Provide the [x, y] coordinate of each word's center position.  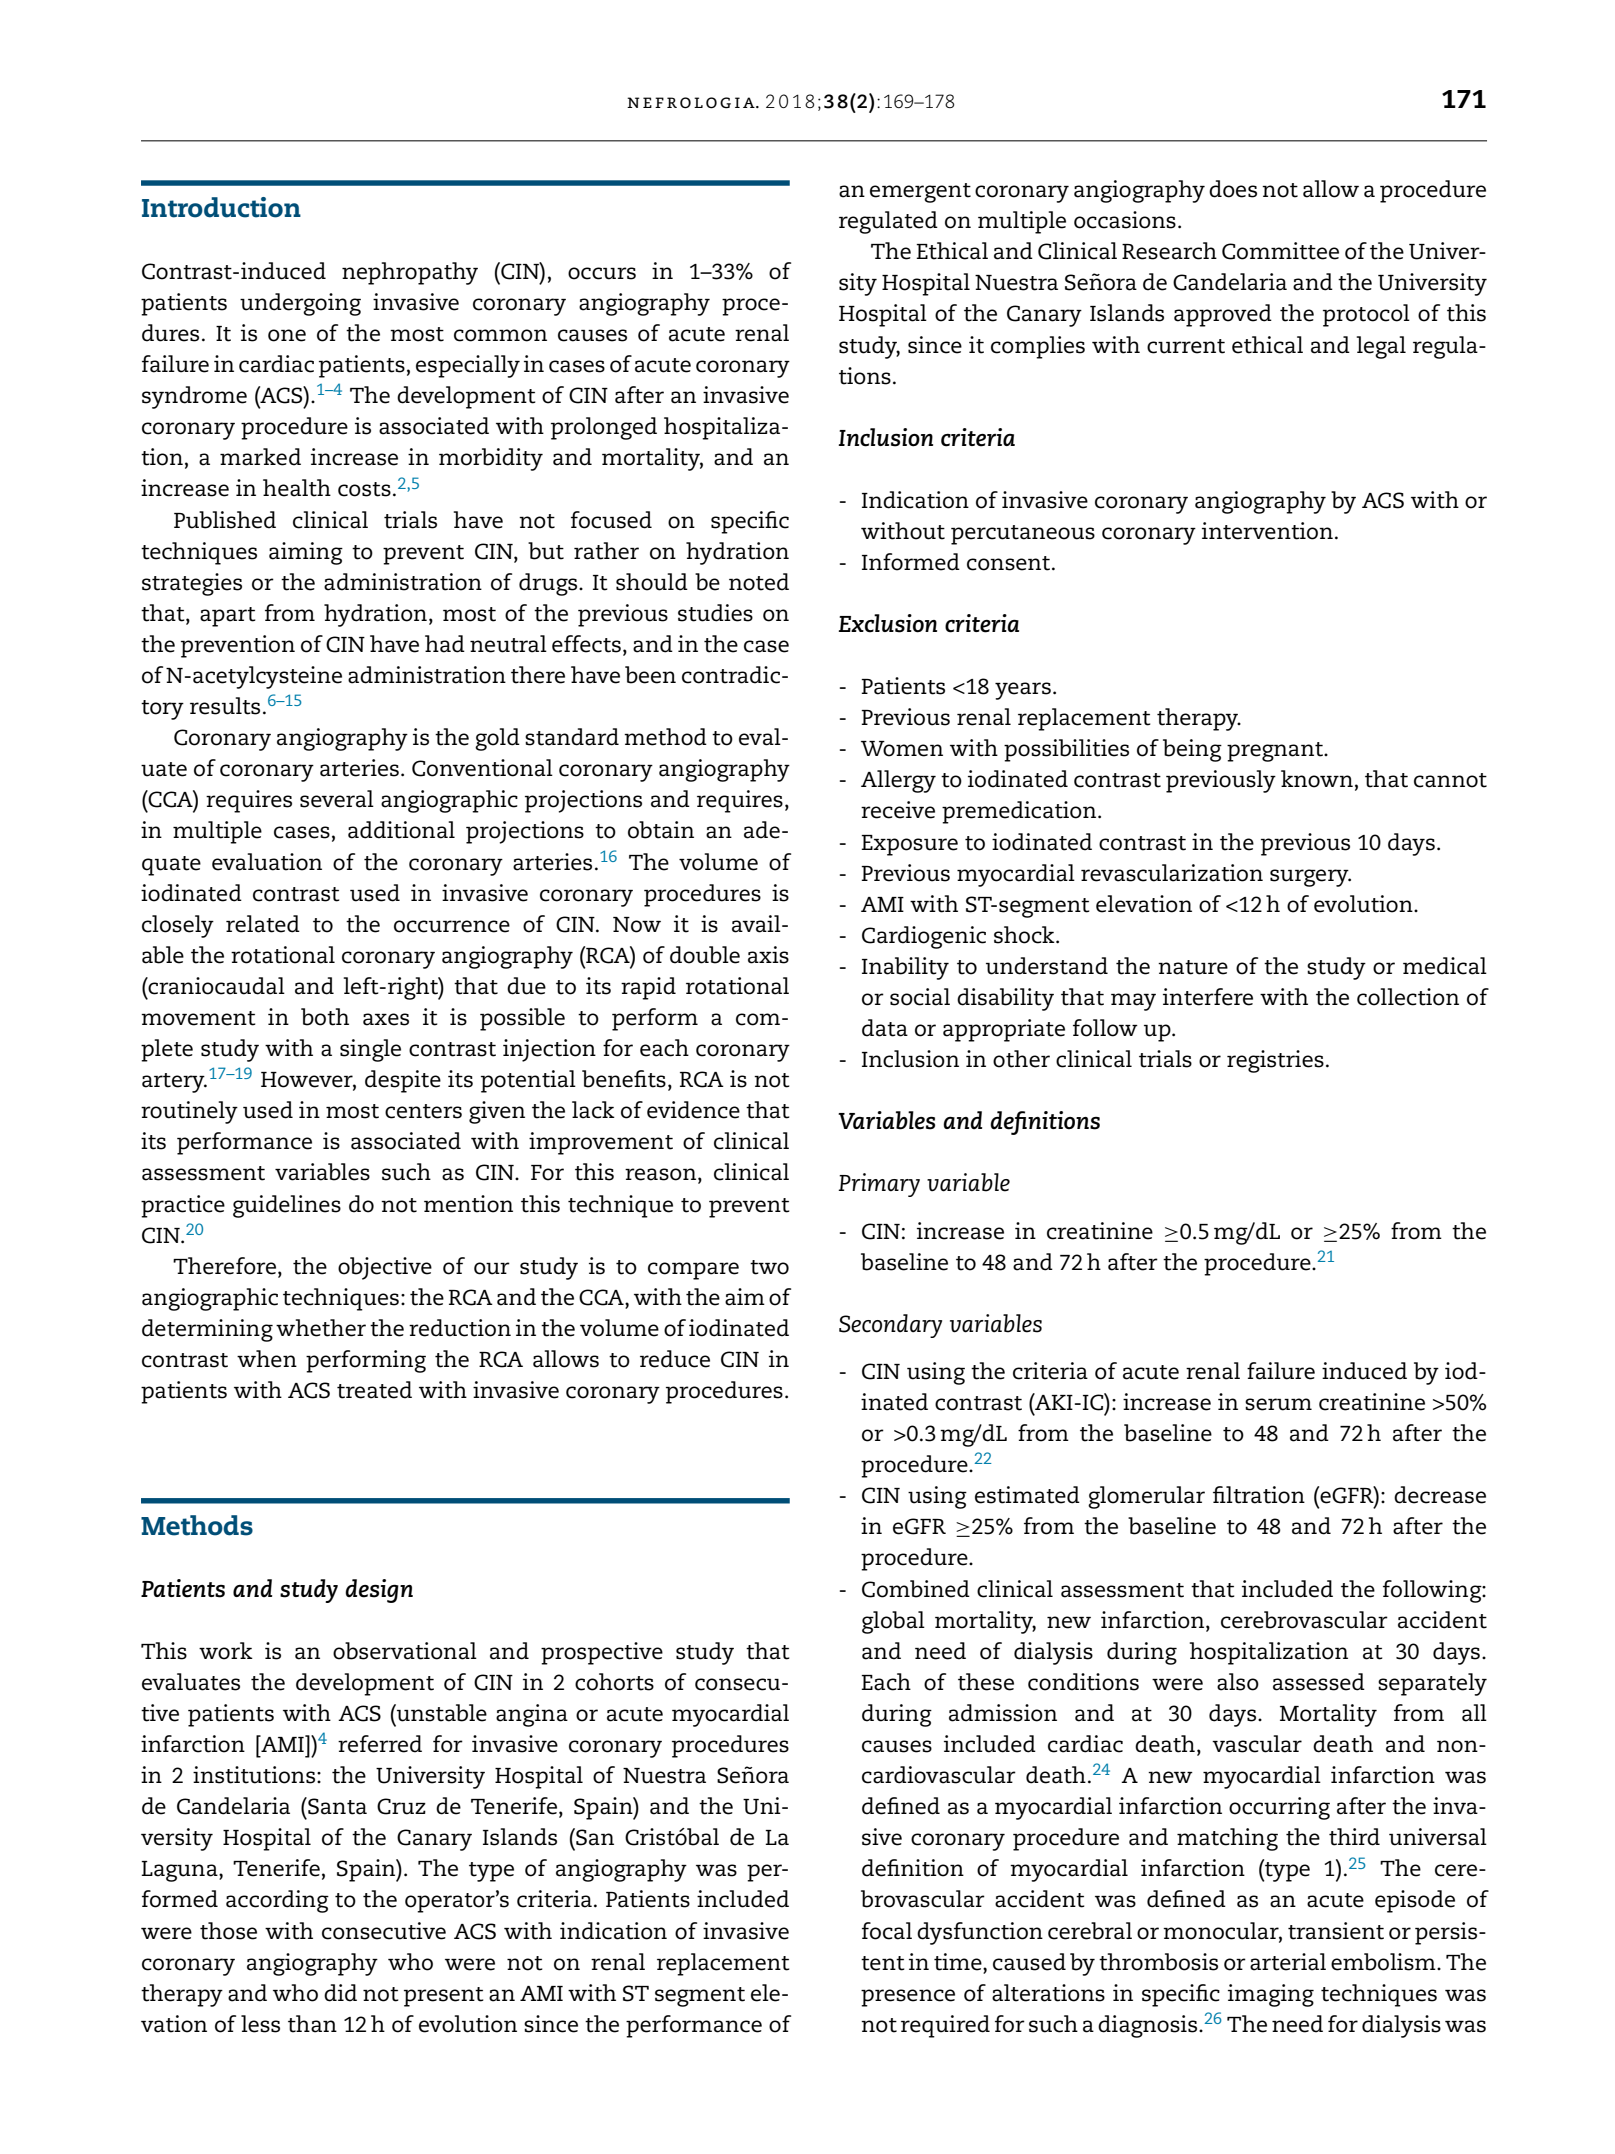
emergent [920, 193]
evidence [693, 1110]
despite [403, 1081]
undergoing [300, 304]
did [340, 1993]
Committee [1280, 251]
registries [1275, 1061]
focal [887, 1931]
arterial [1288, 1962]
